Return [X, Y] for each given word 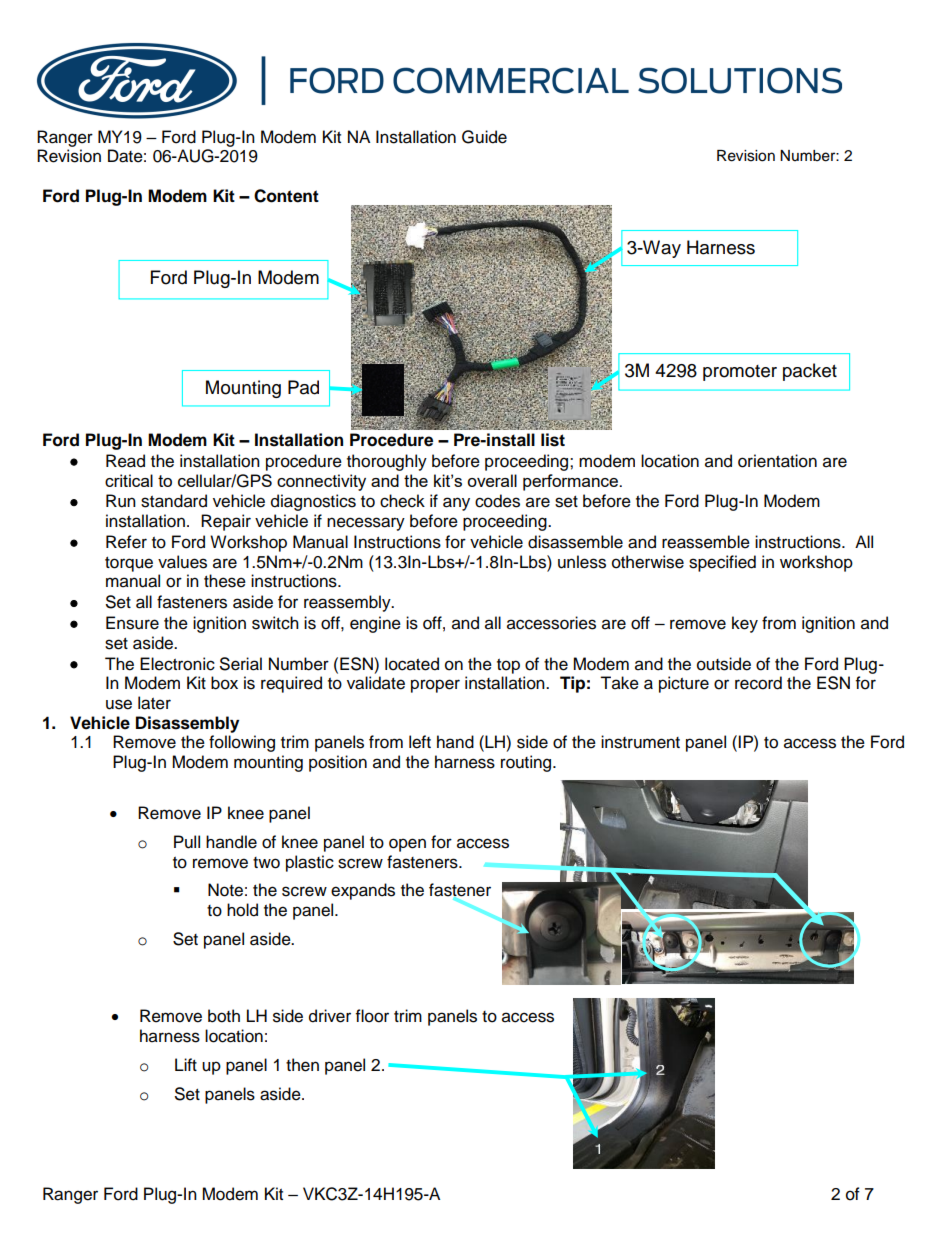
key [745, 624]
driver [330, 1016]
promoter [740, 373]
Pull [187, 842]
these [225, 581]
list [553, 440]
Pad [303, 387]
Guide [484, 137]
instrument [640, 742]
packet [810, 372]
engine [375, 624]
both [224, 1016]
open [407, 845]
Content [286, 196]
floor [372, 1016]
